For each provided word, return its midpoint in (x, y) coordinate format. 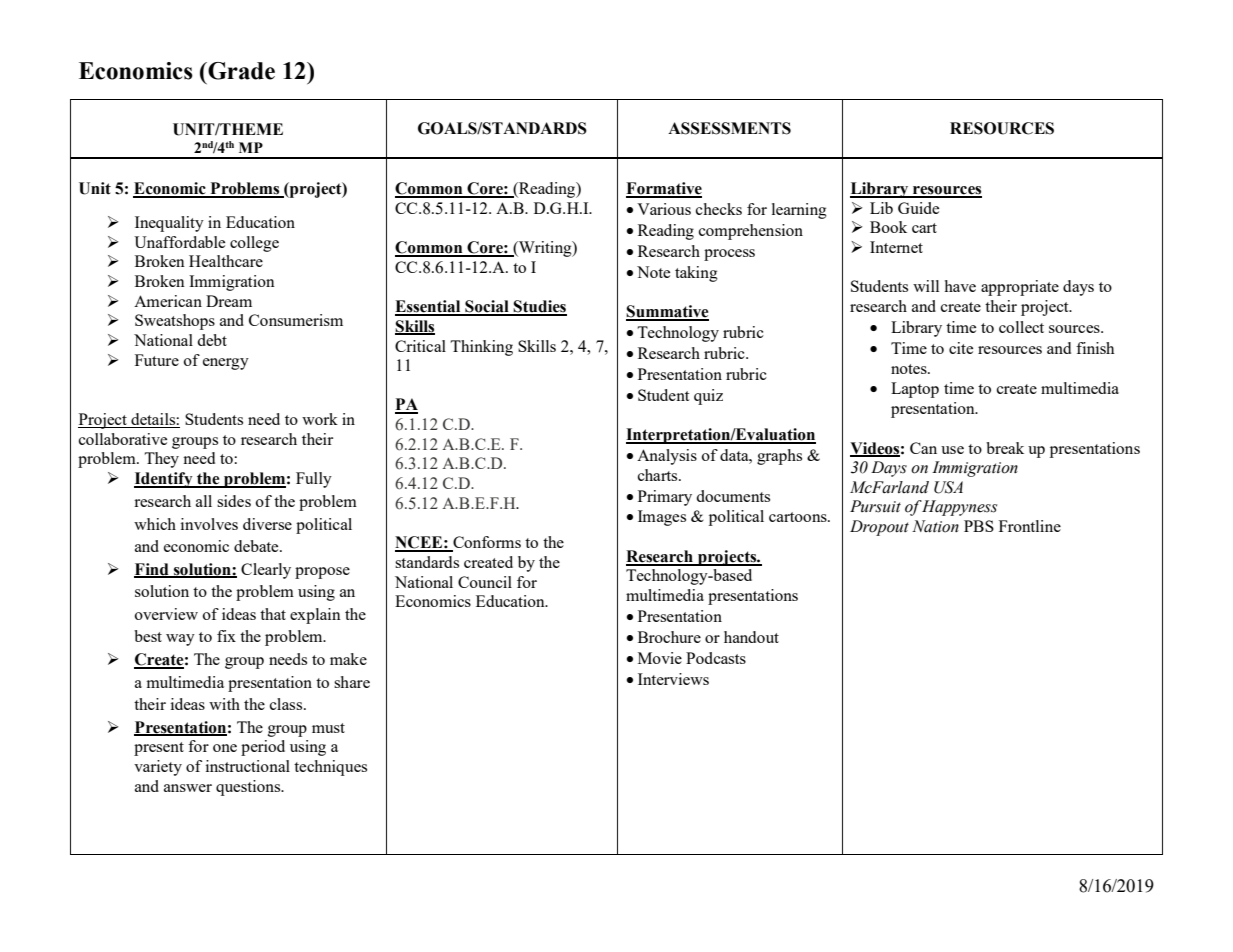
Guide (918, 208)
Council (485, 582)
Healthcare (226, 261)
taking (696, 274)
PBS (979, 526)
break (1005, 448)
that (273, 614)
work (320, 419)
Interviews (673, 679)
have (960, 286)
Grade (240, 71)
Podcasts (716, 658)
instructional (248, 766)
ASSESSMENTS (729, 128)
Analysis (667, 457)
